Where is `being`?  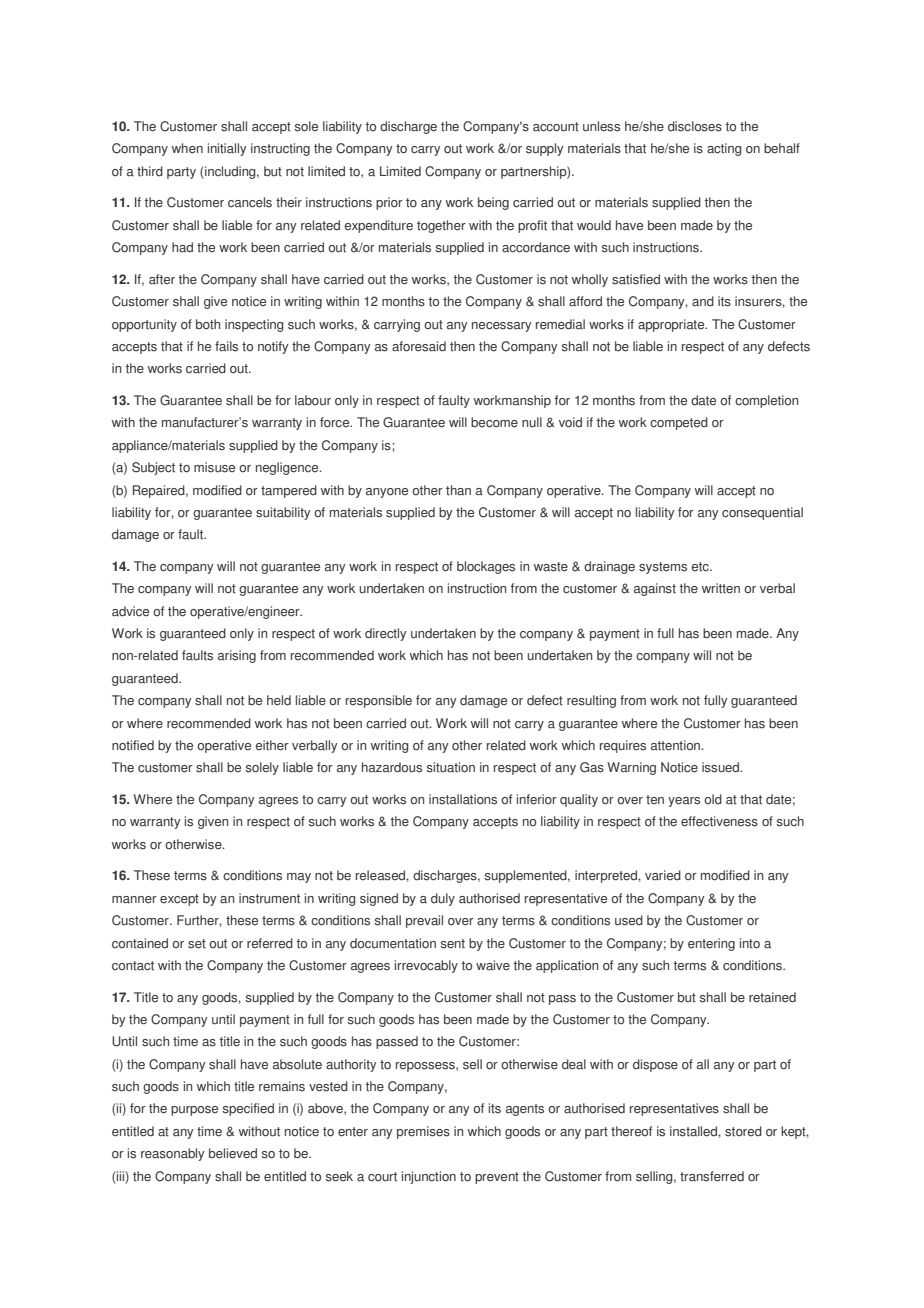
being is located at coordinates (493, 203).
